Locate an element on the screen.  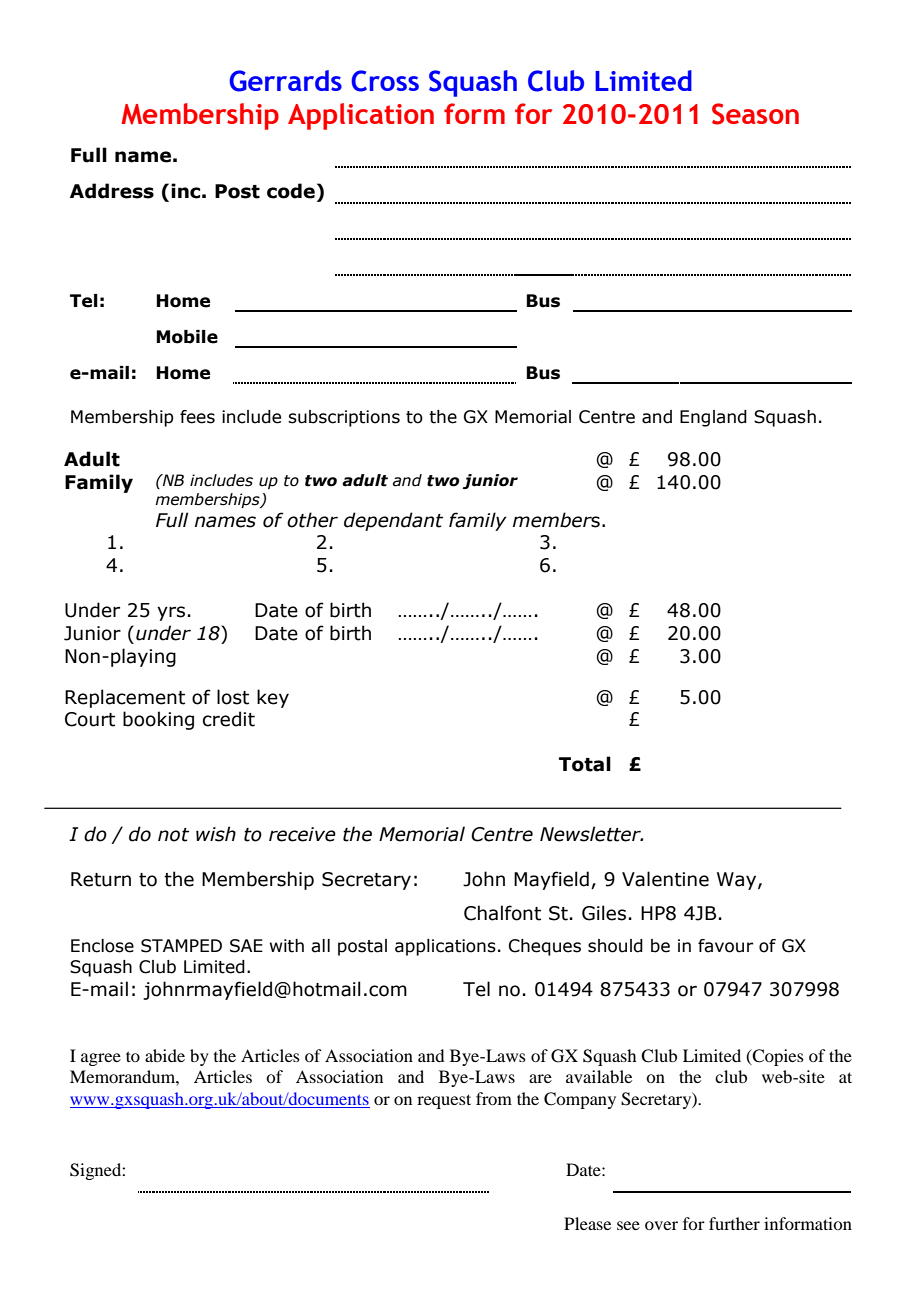
Address is located at coordinates (112, 191).
